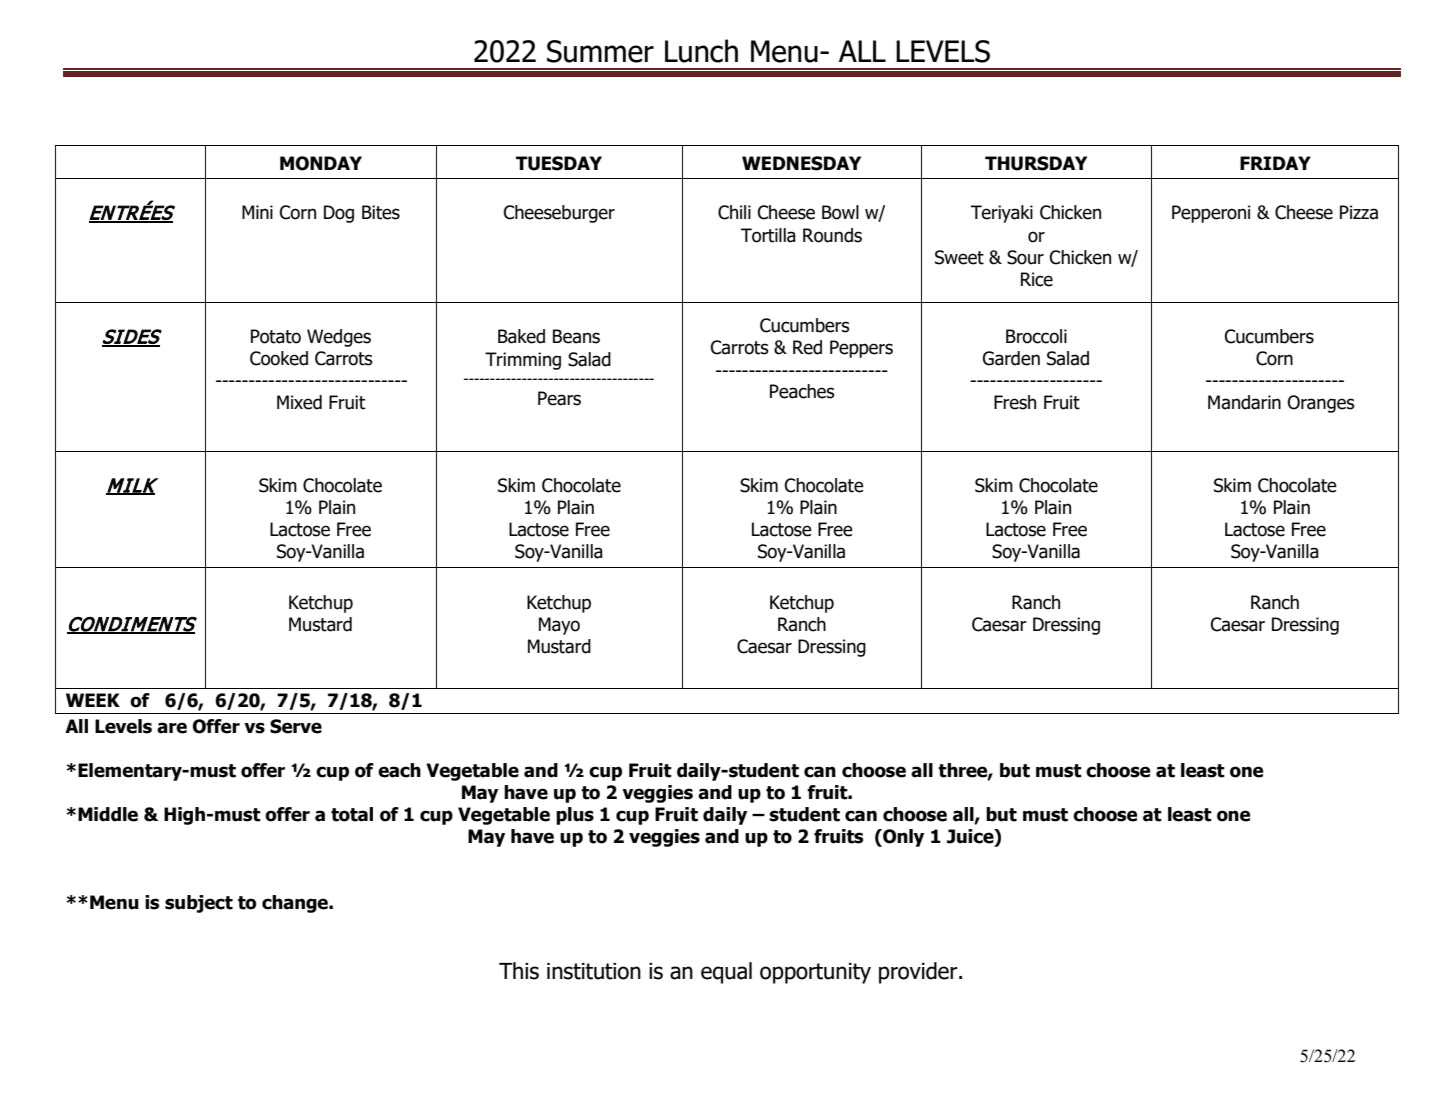 Image resolution: width=1448 pixels, height=1119 pixels. What do you see at coordinates (199, 904) in the document?
I see `subject` at bounding box center [199, 904].
